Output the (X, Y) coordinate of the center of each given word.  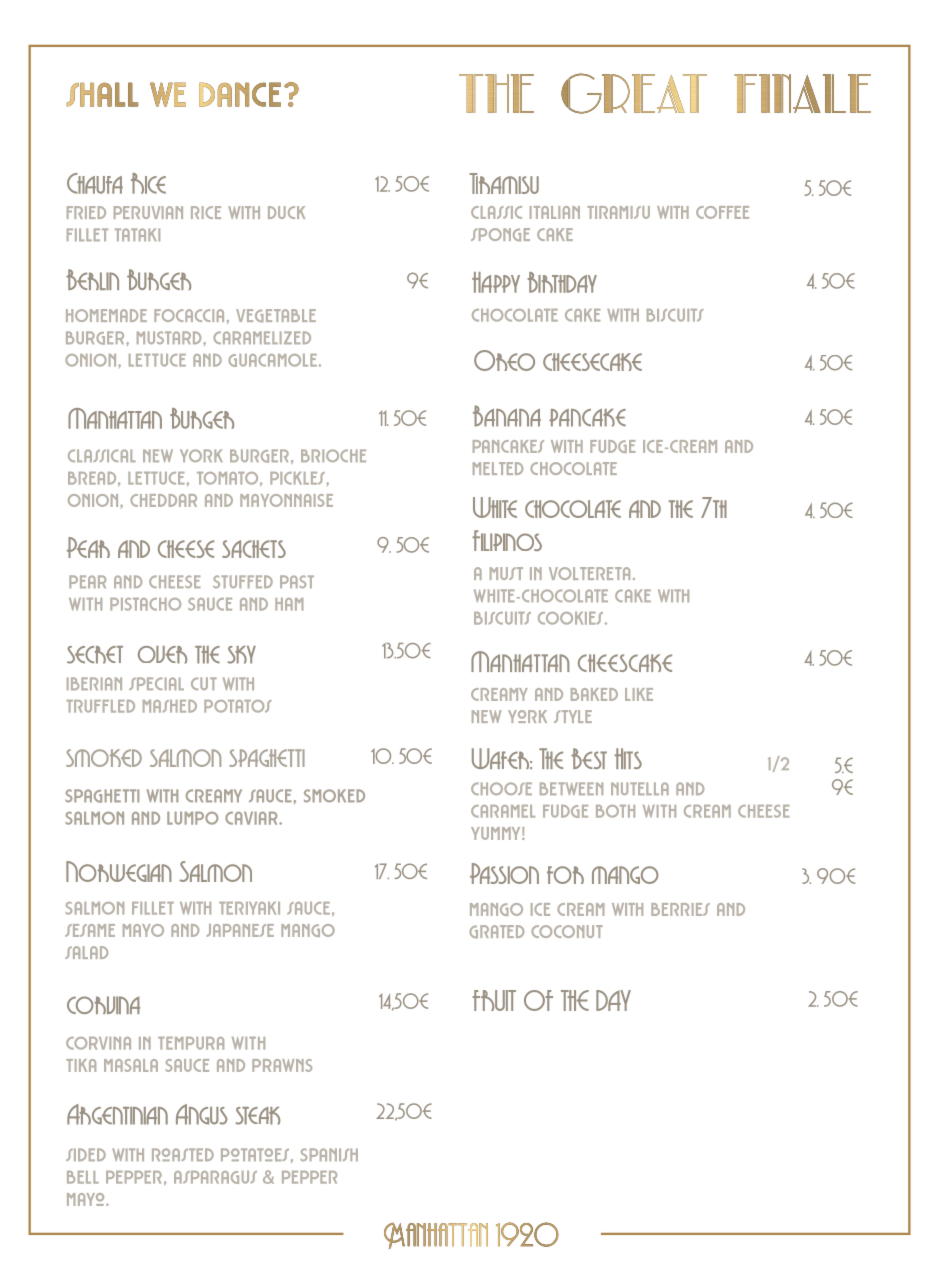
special (156, 683)
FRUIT (494, 1000)
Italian (555, 212)
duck (286, 212)
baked (594, 694)
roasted (183, 1154)
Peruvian (148, 212)
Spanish (329, 1154)
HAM (289, 604)
